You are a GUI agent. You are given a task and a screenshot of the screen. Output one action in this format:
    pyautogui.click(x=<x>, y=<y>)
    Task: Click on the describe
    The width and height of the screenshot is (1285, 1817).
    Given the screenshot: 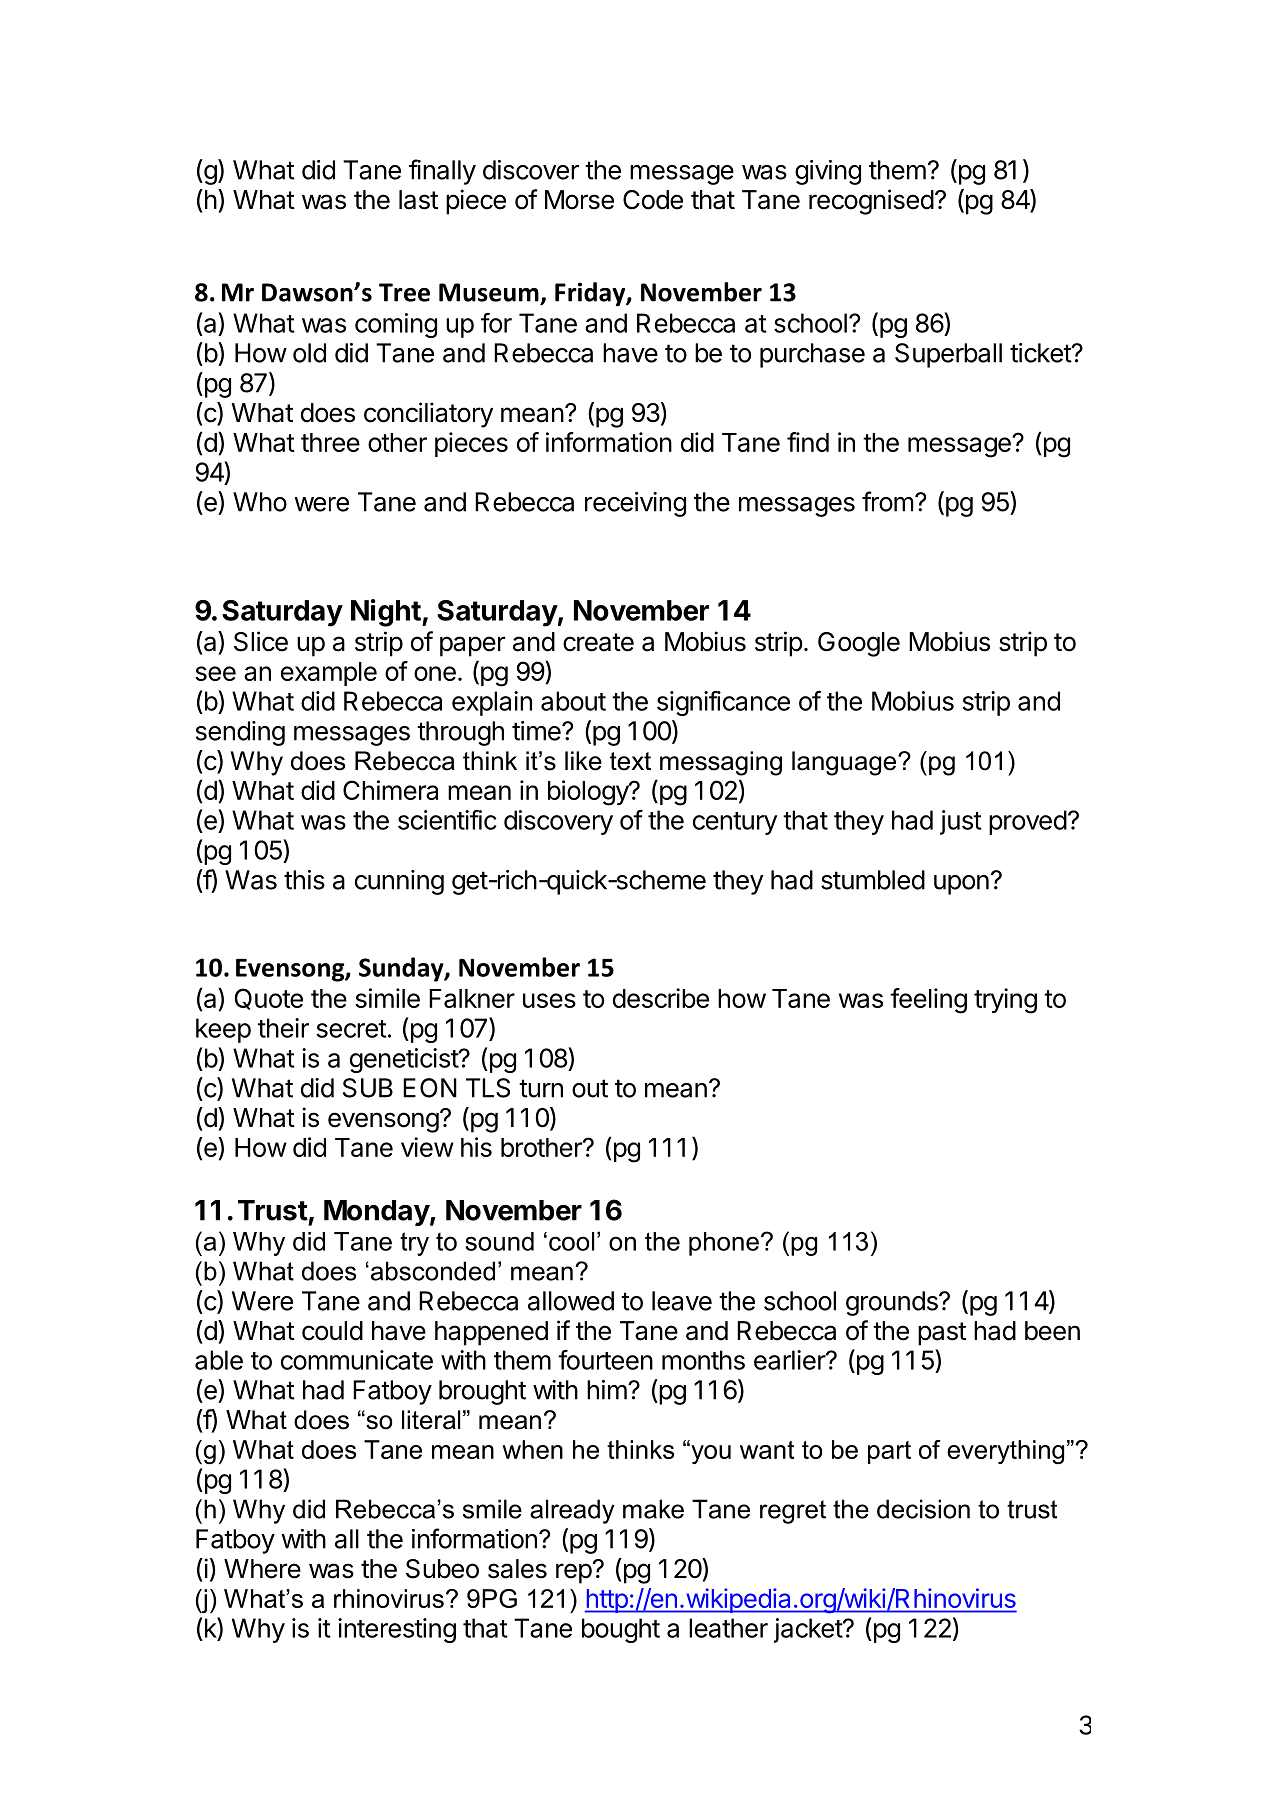 What is the action you would take?
    pyautogui.click(x=661, y=998)
